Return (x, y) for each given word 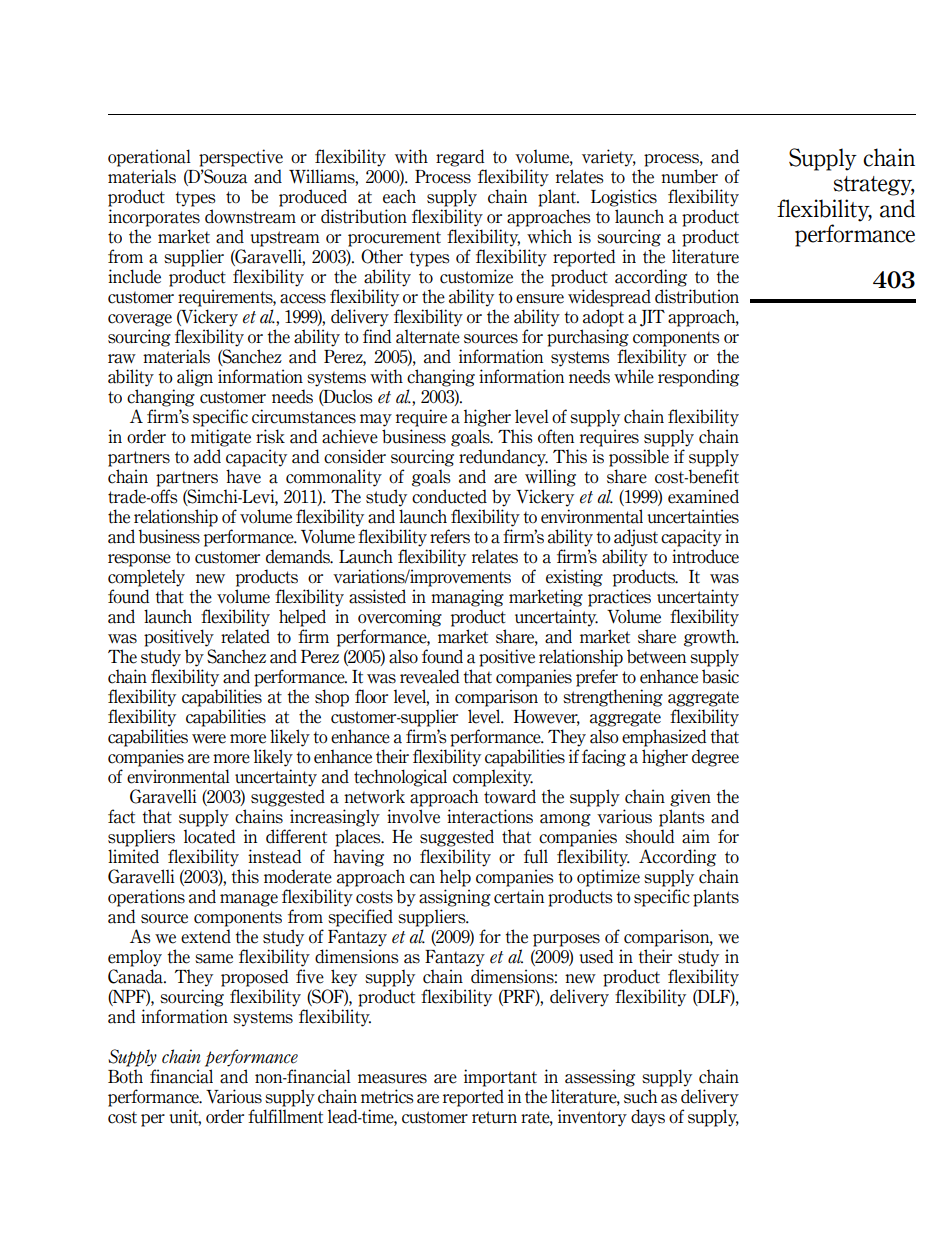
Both (125, 1076)
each (399, 196)
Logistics (624, 198)
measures (392, 1079)
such (640, 1096)
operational (149, 158)
